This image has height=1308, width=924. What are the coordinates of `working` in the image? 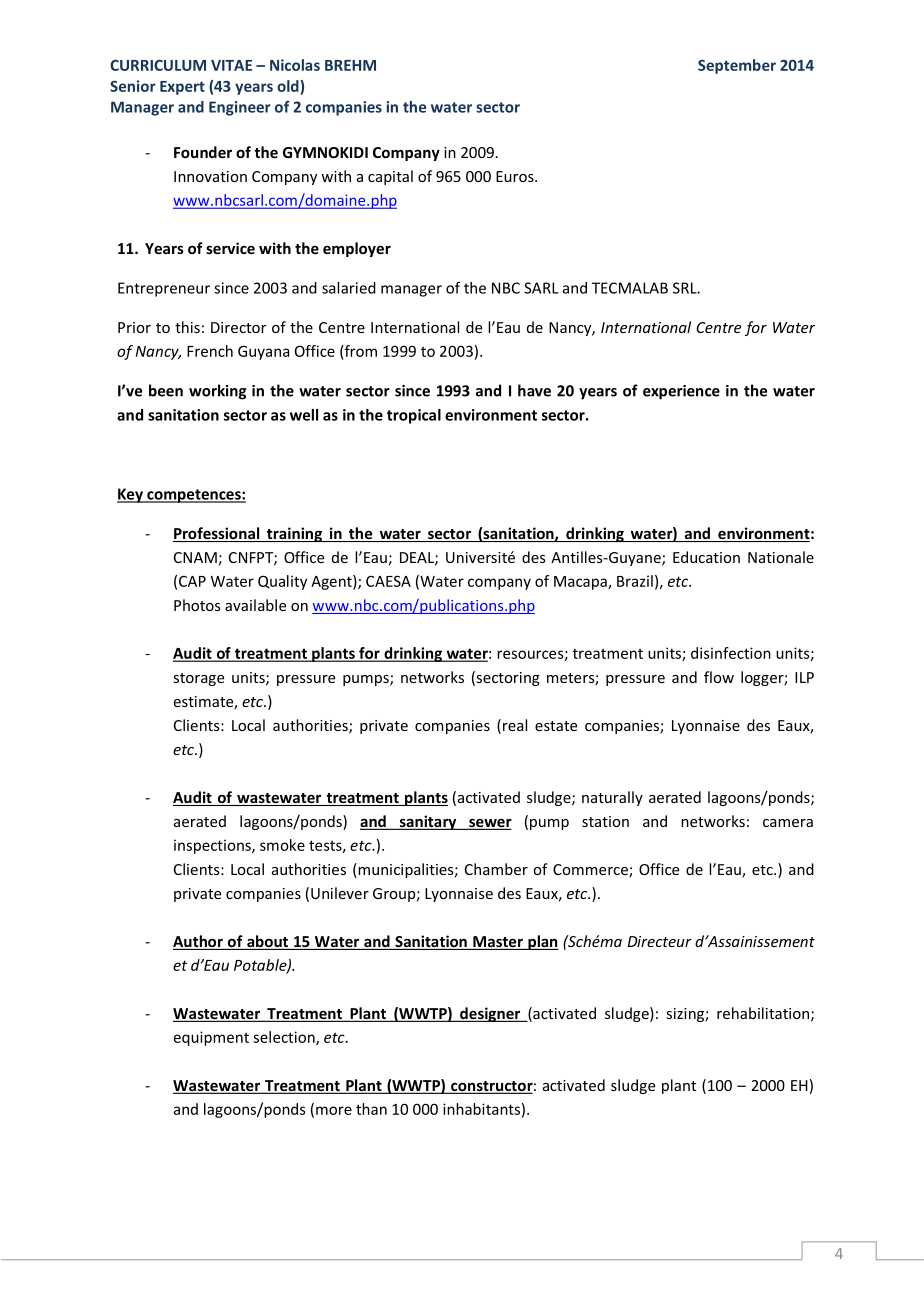 It's located at (217, 392).
